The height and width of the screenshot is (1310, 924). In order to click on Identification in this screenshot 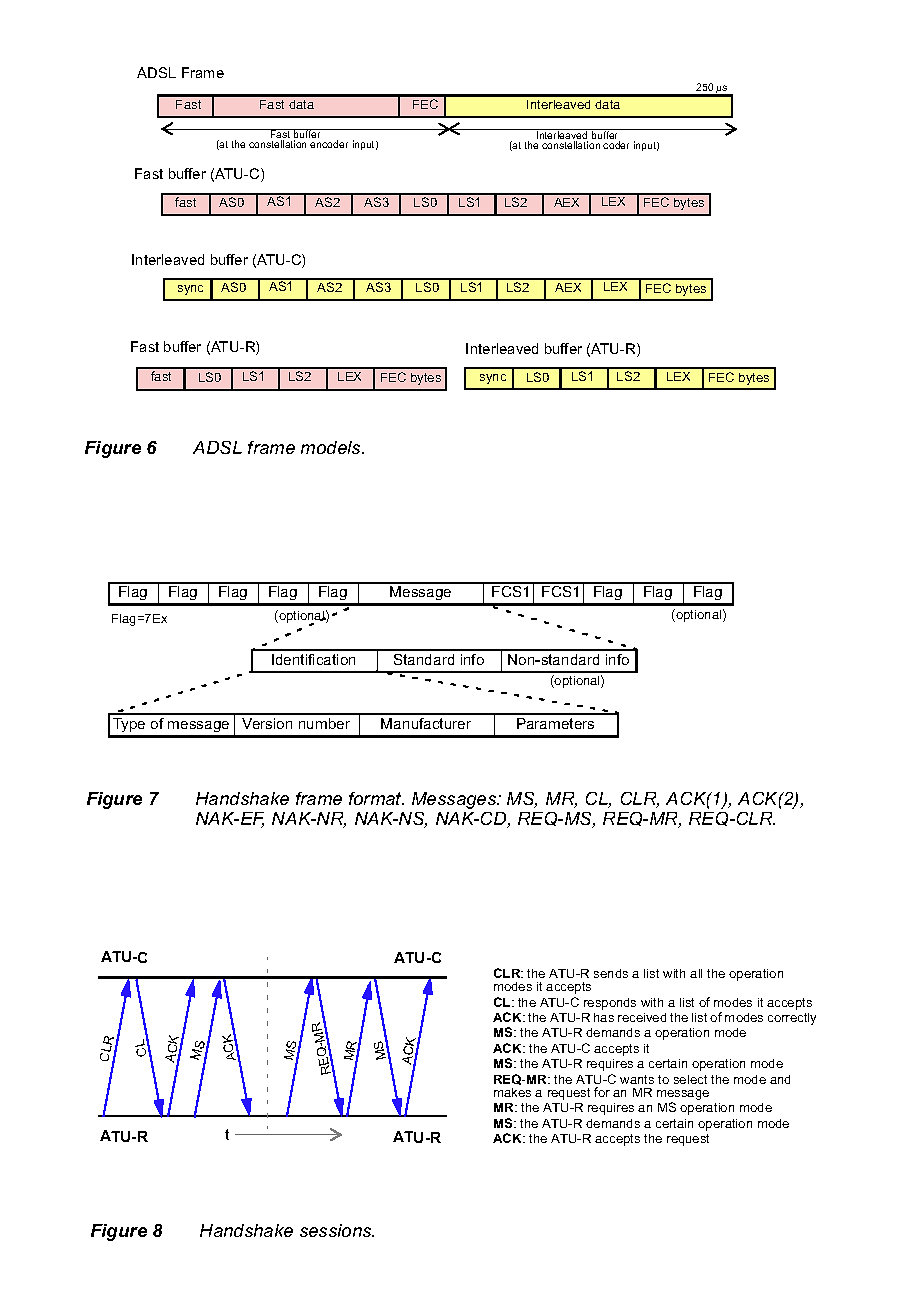, I will do `click(313, 659)`.
